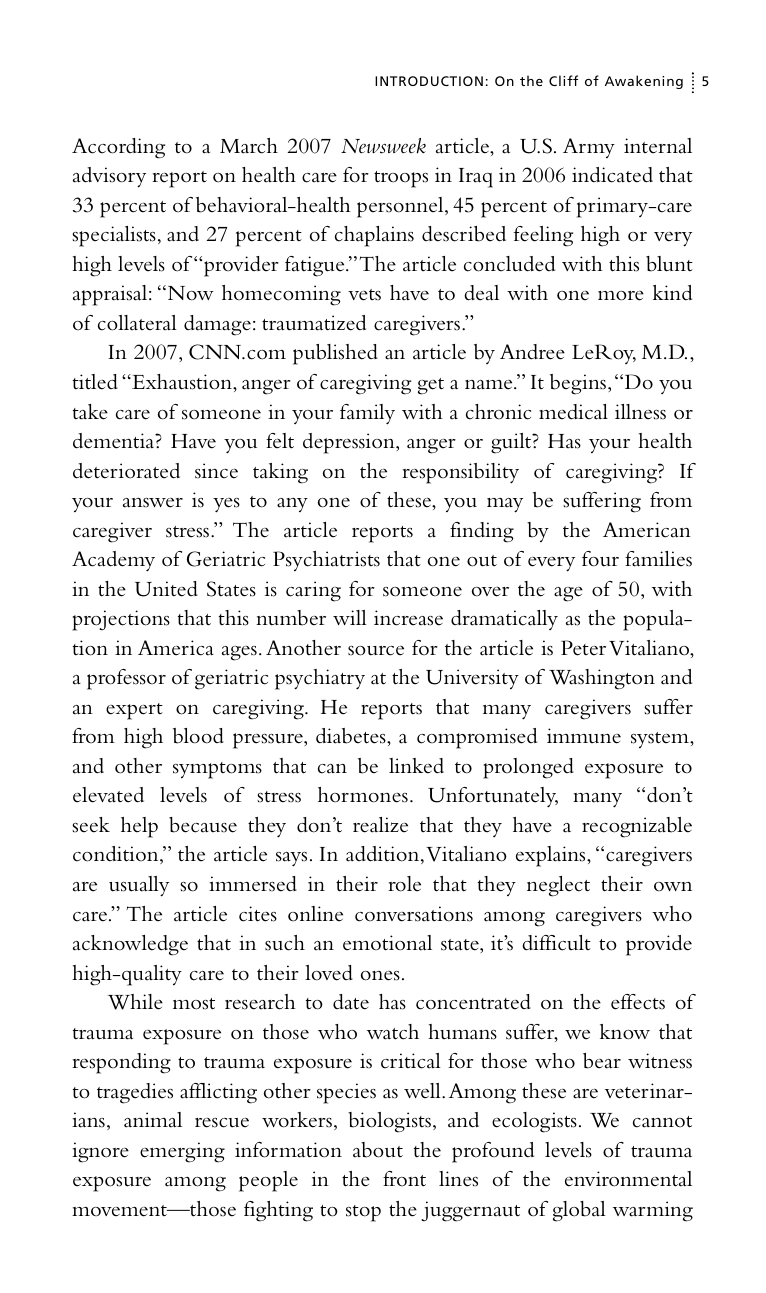 This page has width=766, height=1293. Describe the element at coordinates (602, 679) in the page. I see `Washington` at that location.
